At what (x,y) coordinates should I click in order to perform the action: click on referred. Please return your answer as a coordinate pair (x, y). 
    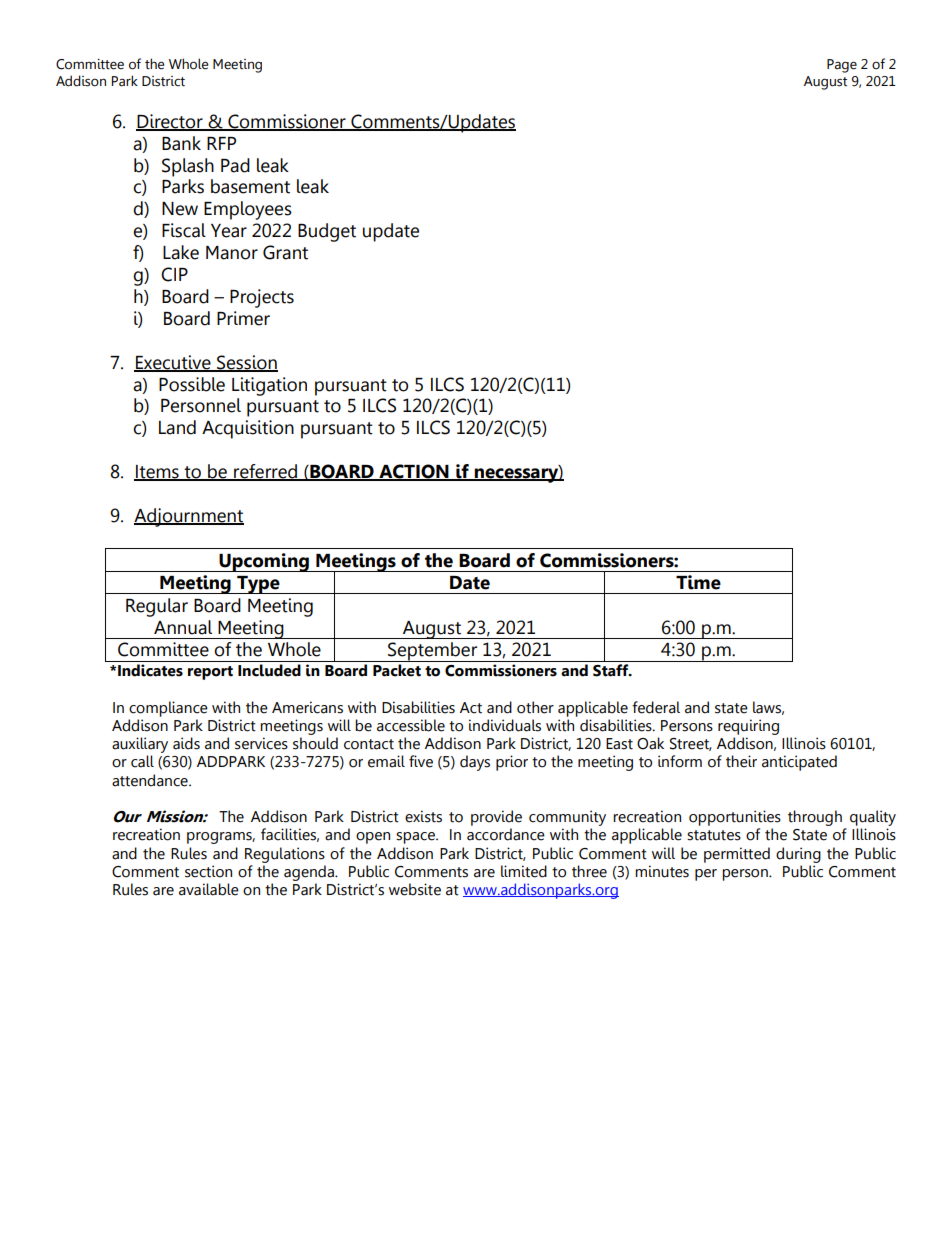
    Looking at the image, I should click on (265, 472).
